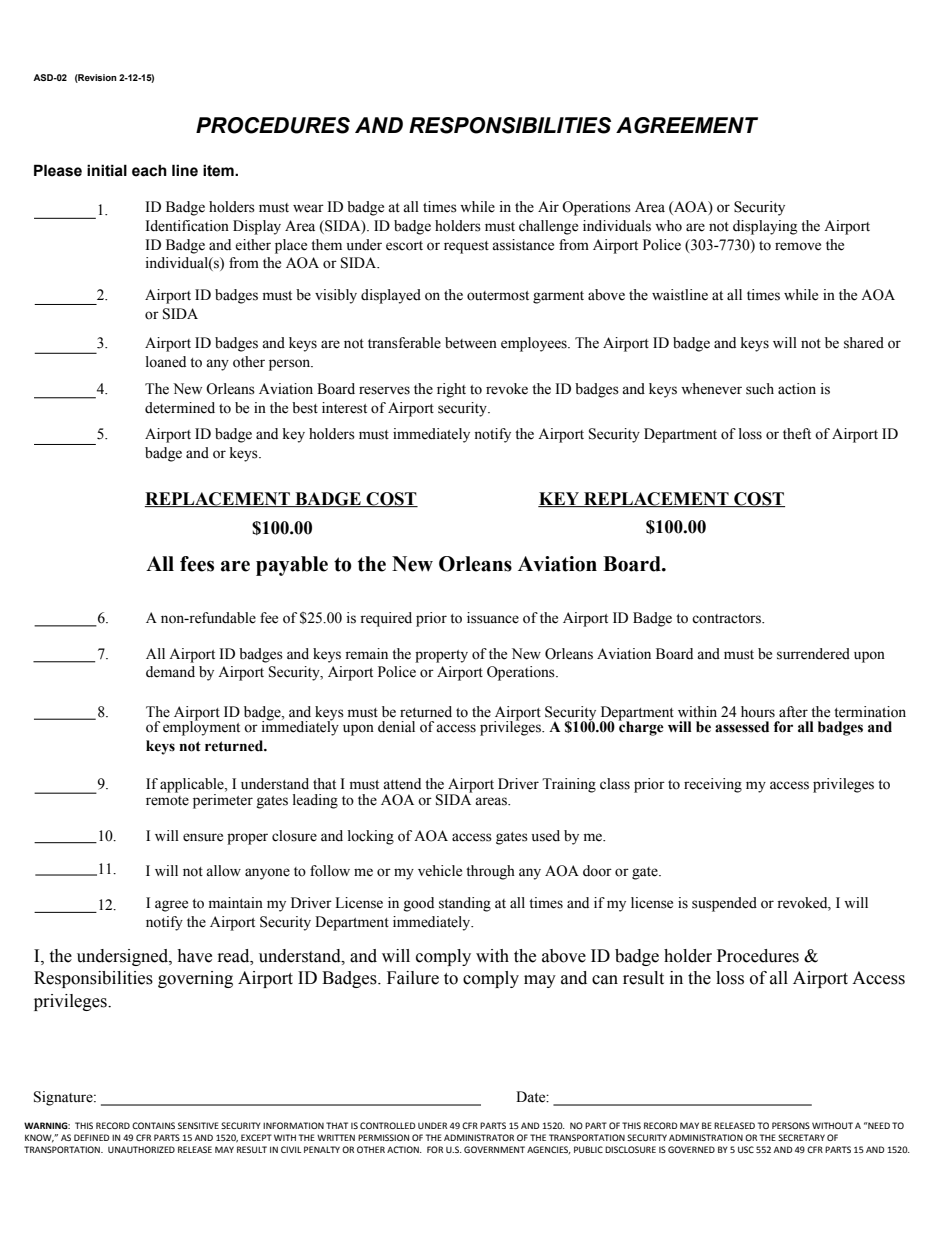 This page has width=952, height=1233. I want to click on attend, so click(402, 784).
